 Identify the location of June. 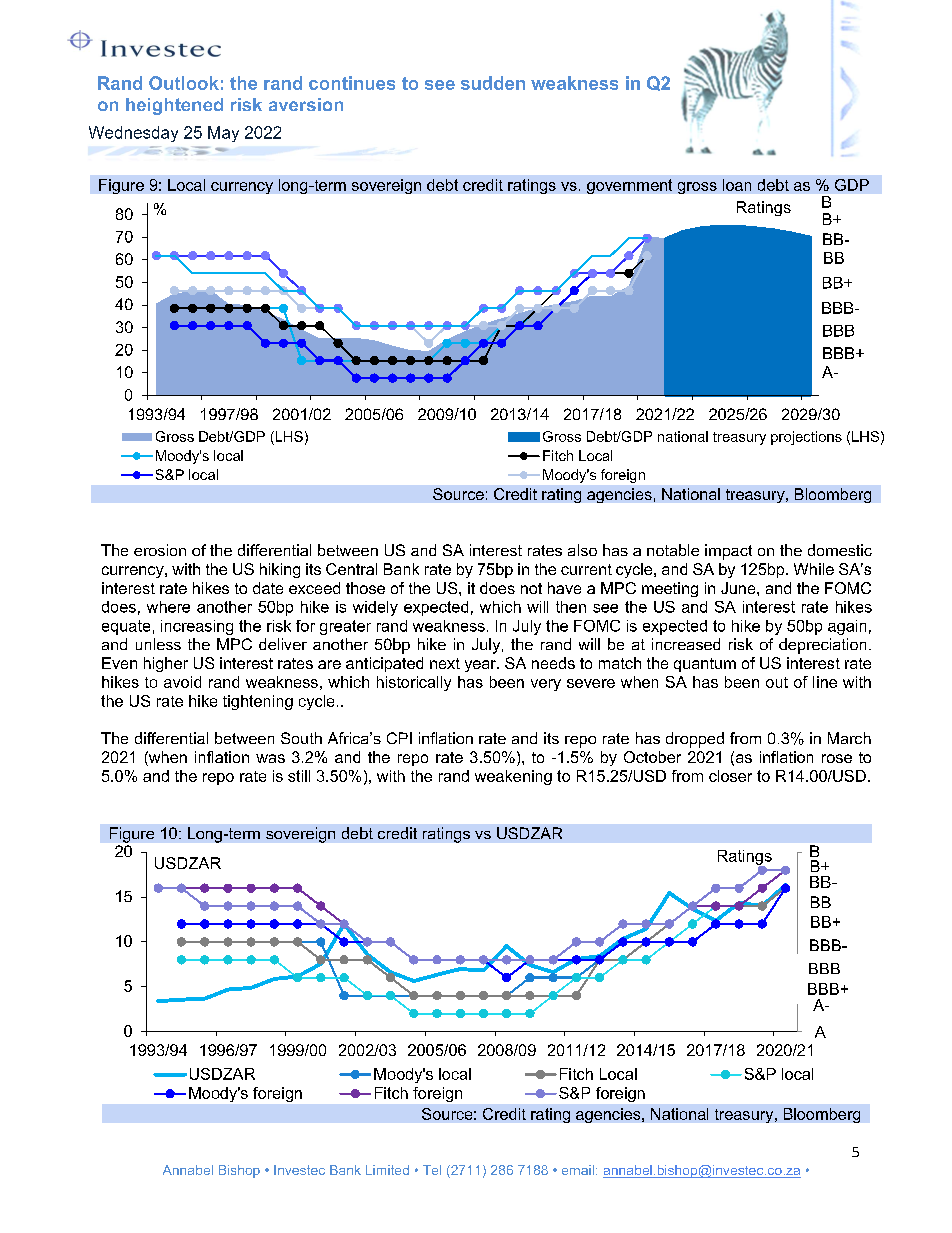
(739, 588).
